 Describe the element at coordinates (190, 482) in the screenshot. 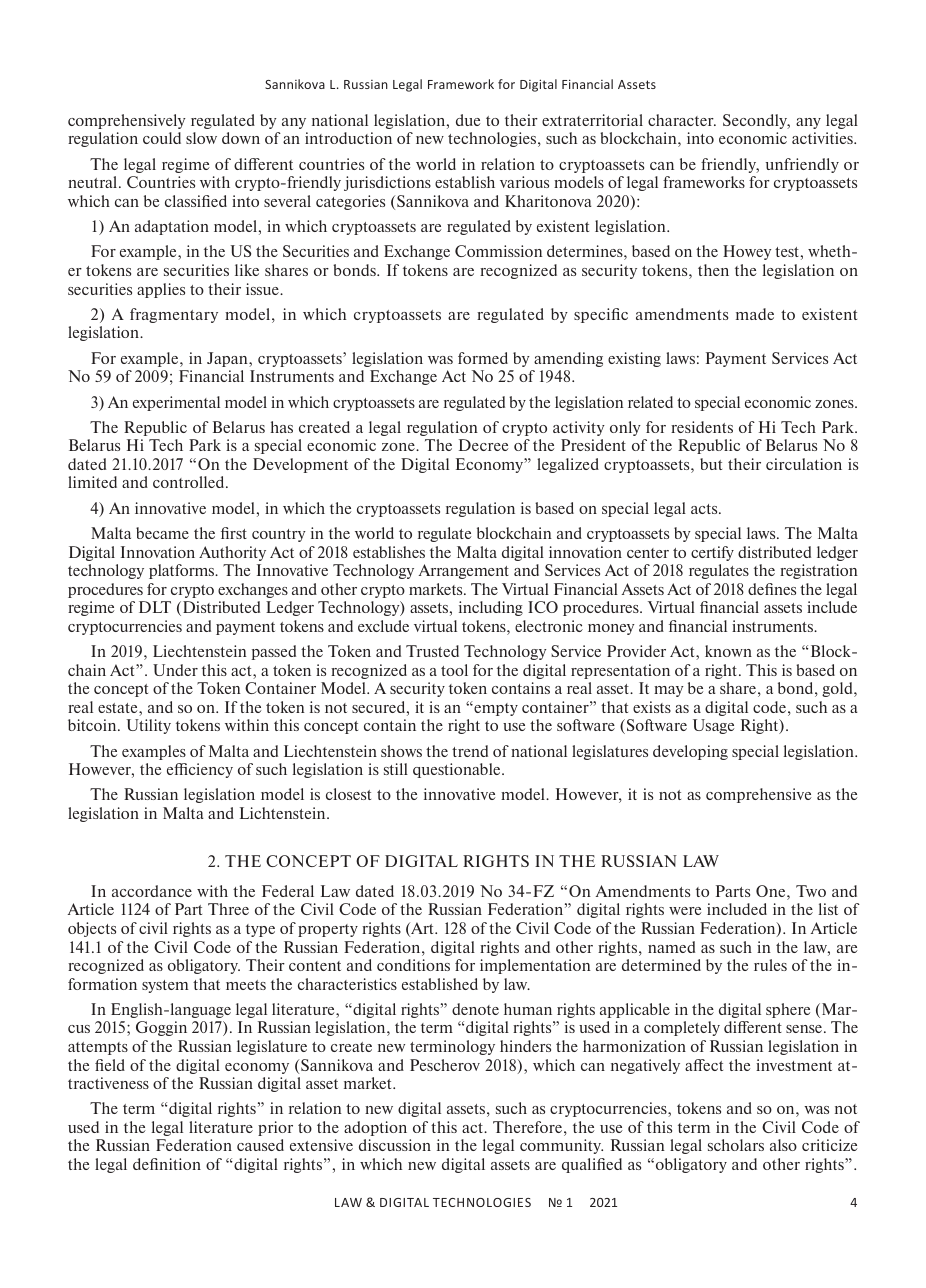

I see `controlled` at that location.
